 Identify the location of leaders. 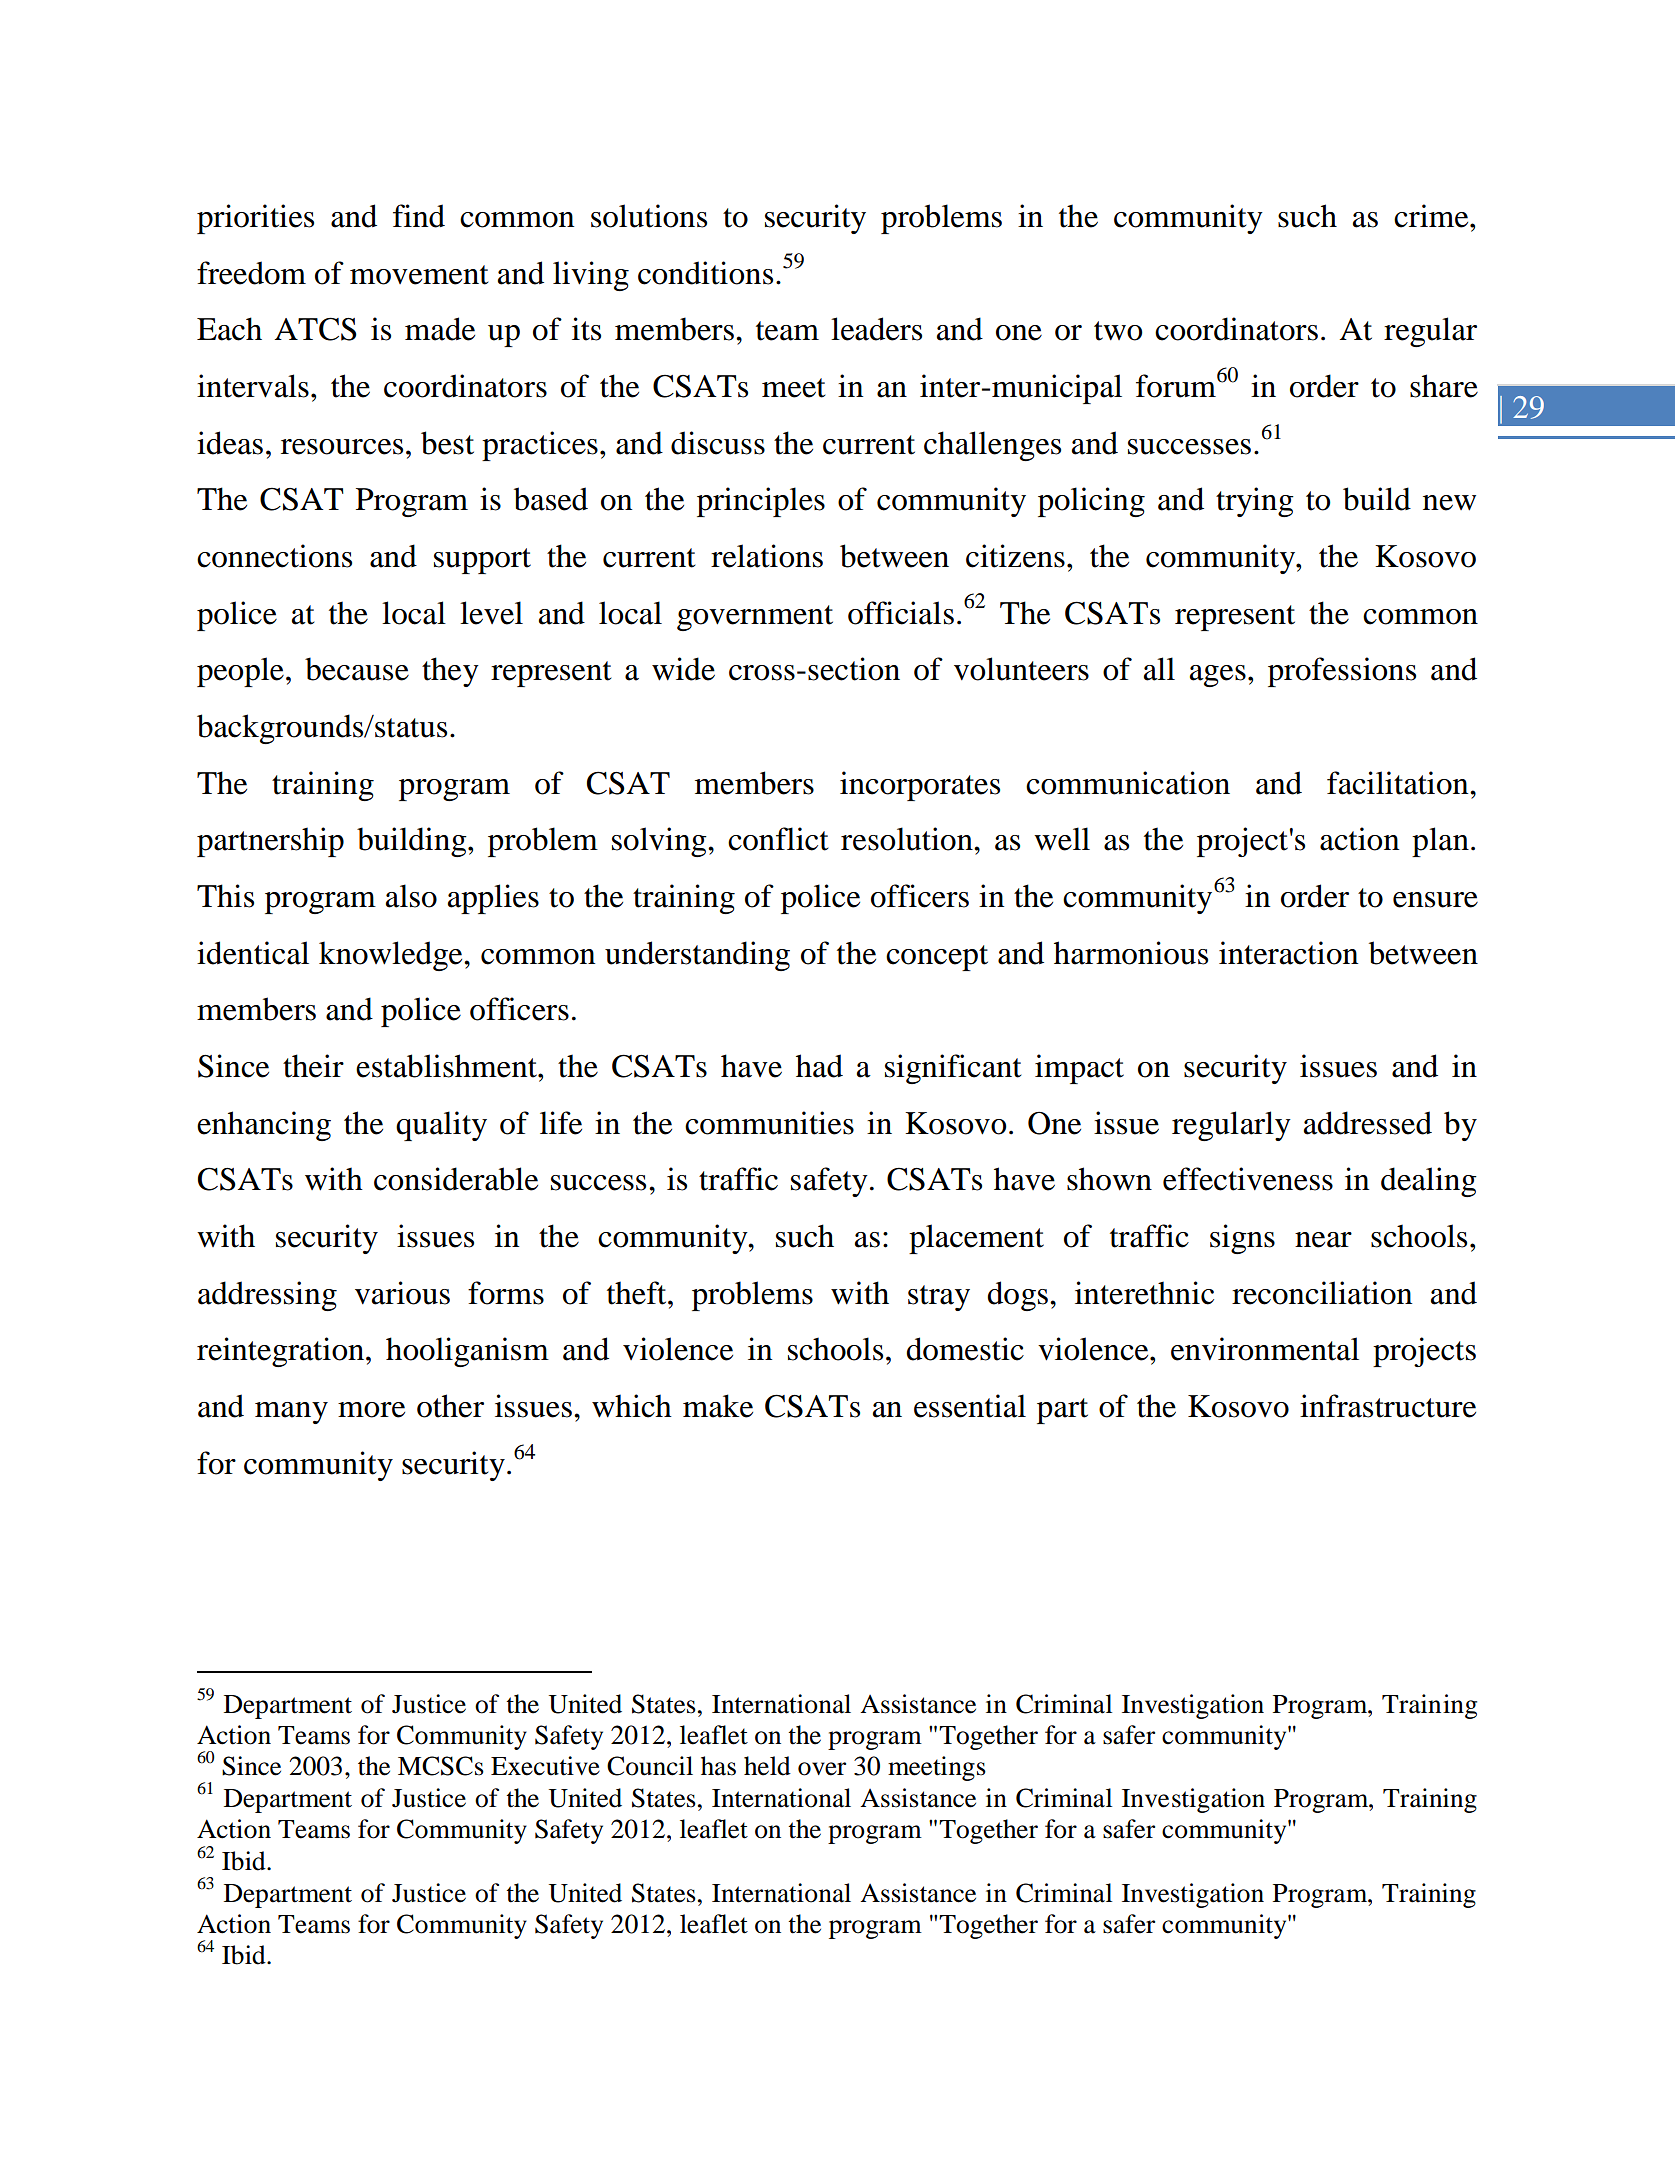
(876, 329).
